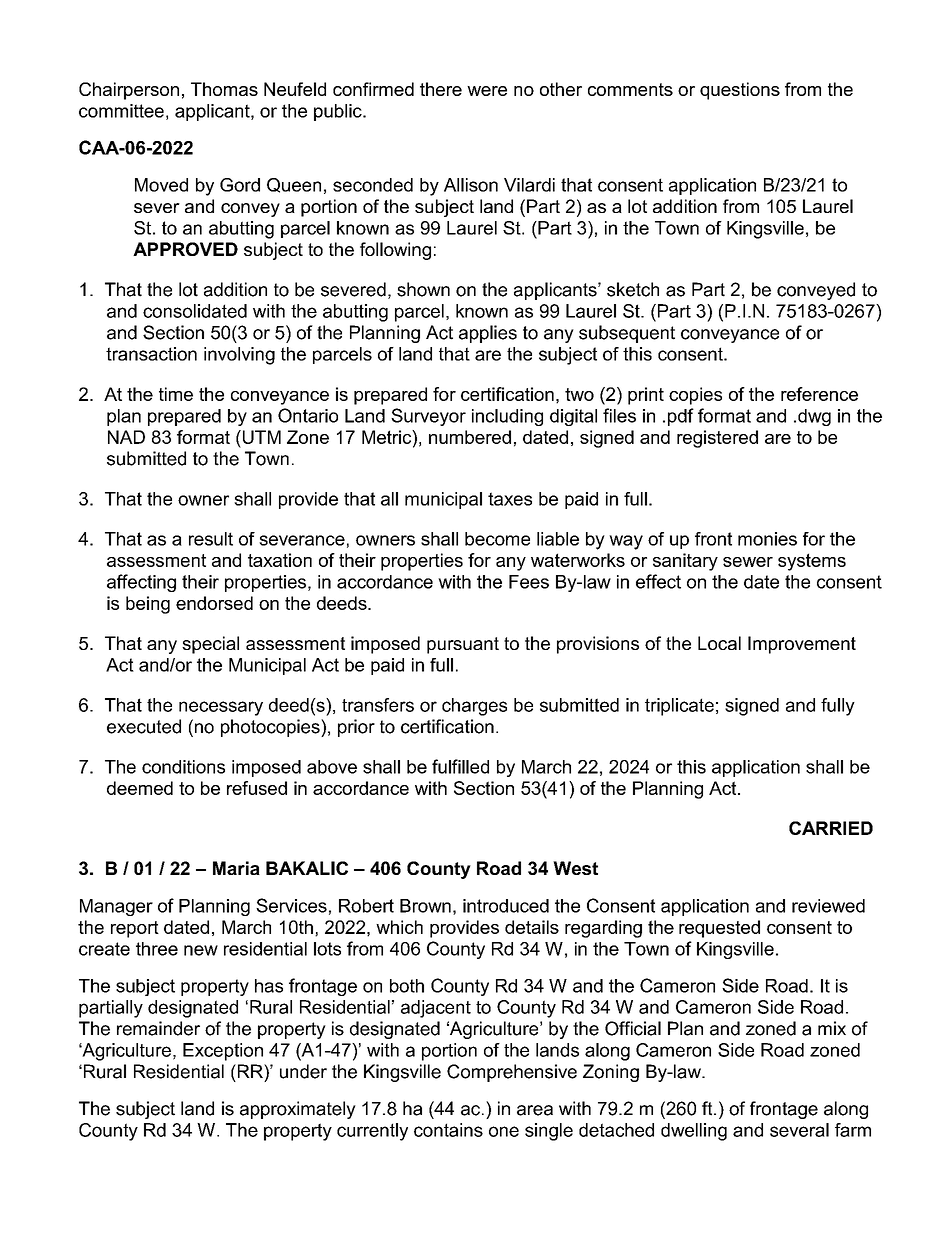  Describe the element at coordinates (694, 1132) in the image. I see `dwelling` at that location.
